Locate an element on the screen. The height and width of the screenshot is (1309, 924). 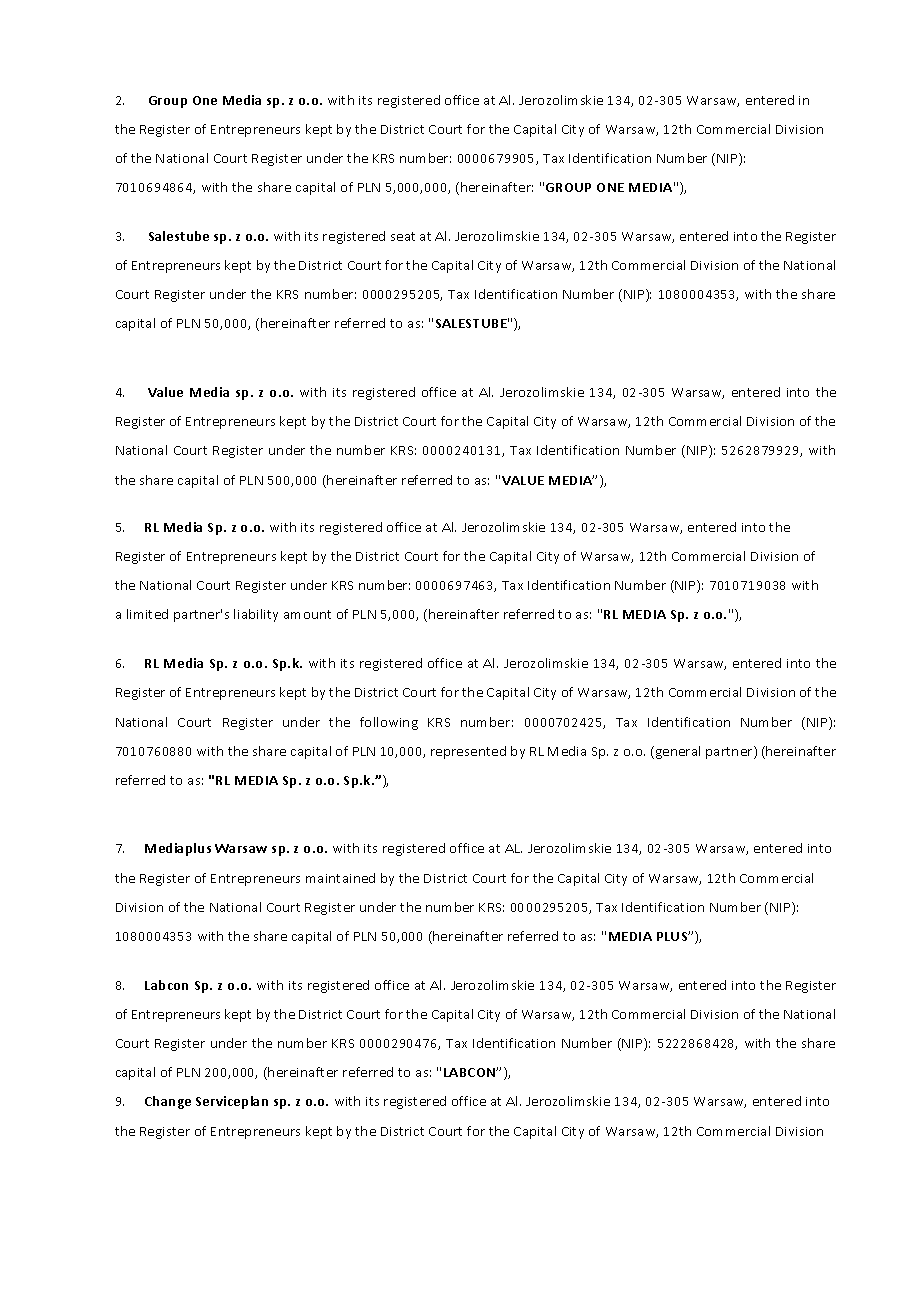
general is located at coordinates (676, 752).
